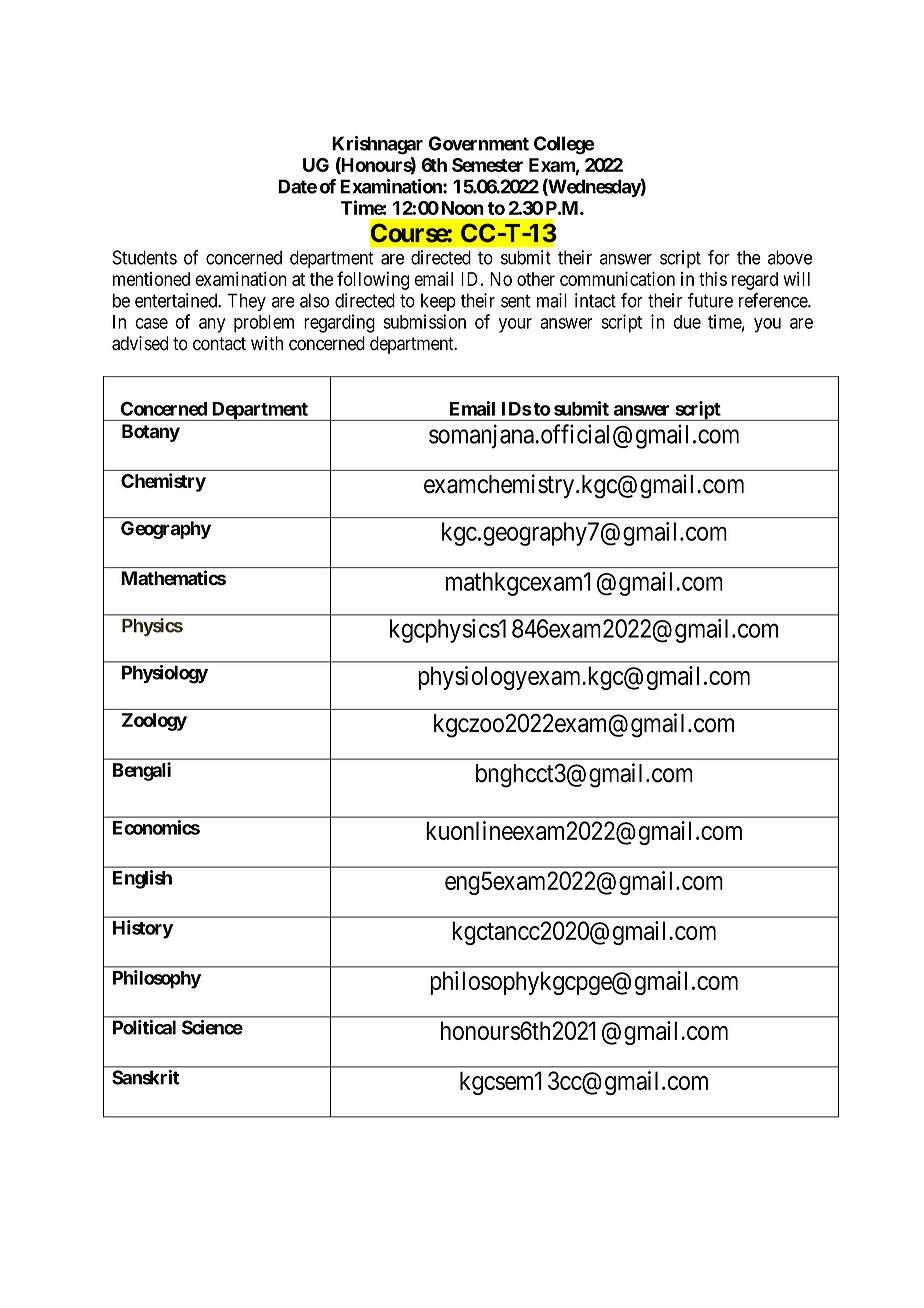 Image resolution: width=924 pixels, height=1308 pixels. I want to click on Political, so click(144, 1027).
